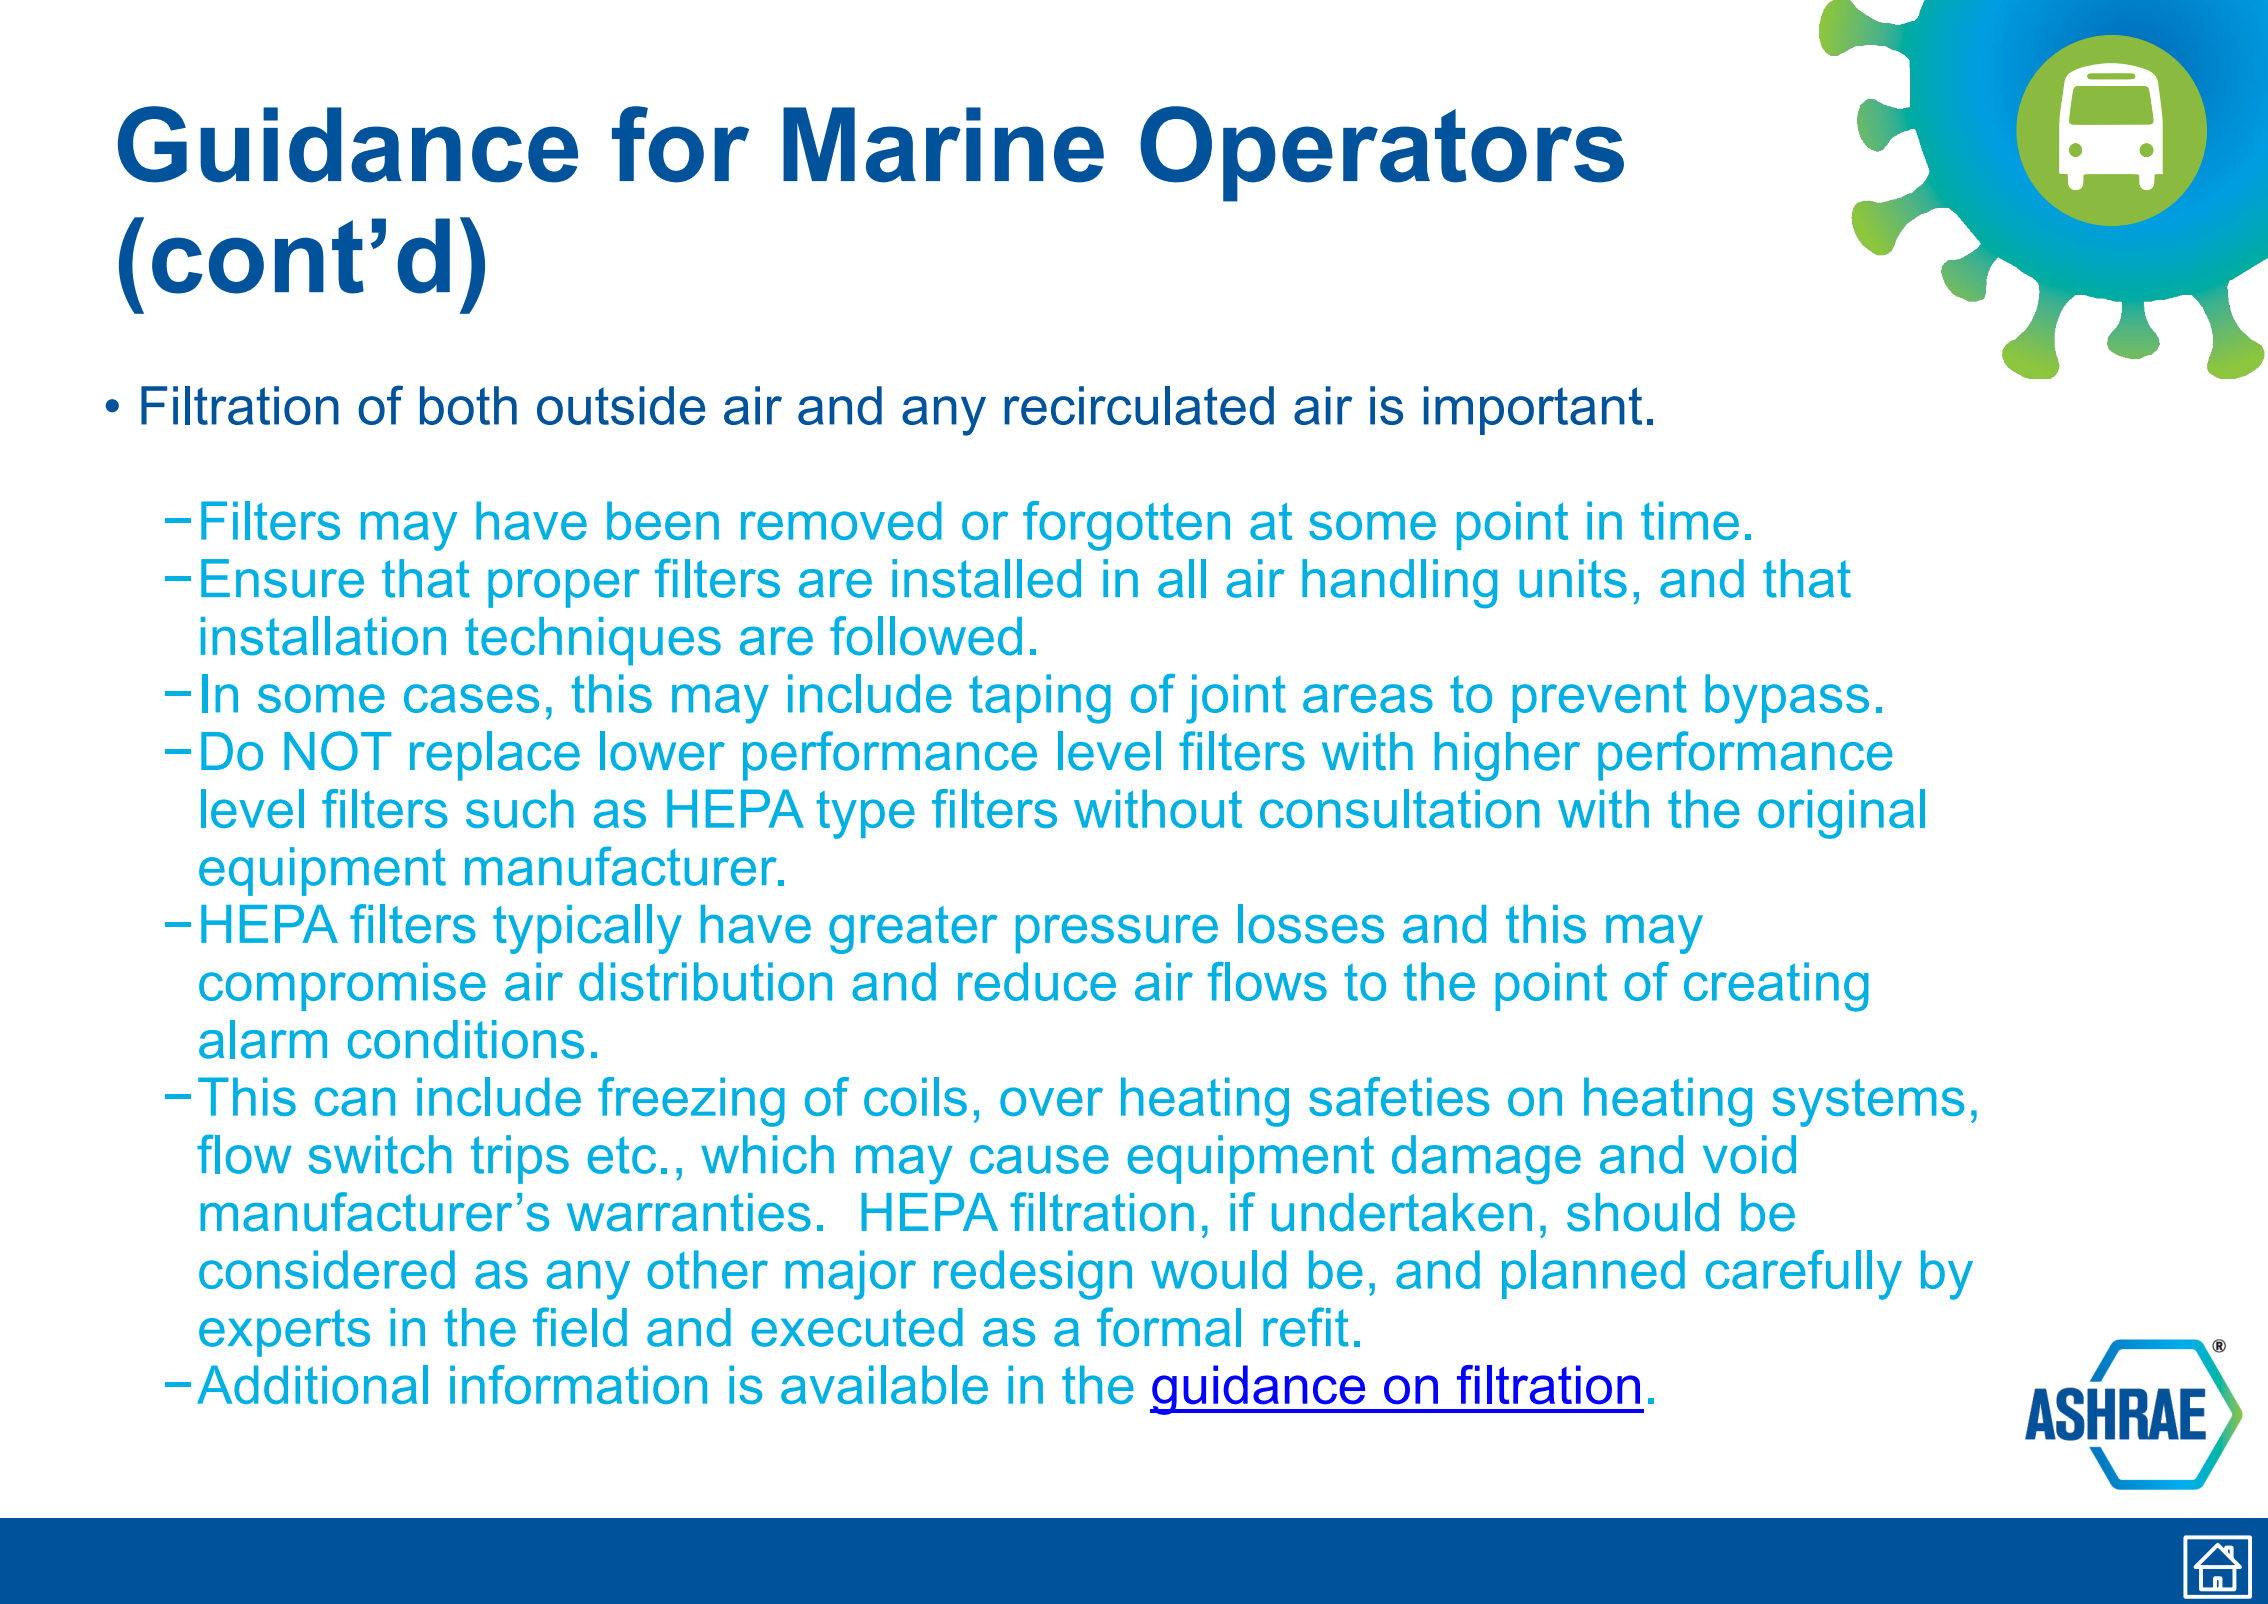 The width and height of the screenshot is (2268, 1604). Describe the element at coordinates (1593, 1274) in the screenshot. I see `planned` at that location.
